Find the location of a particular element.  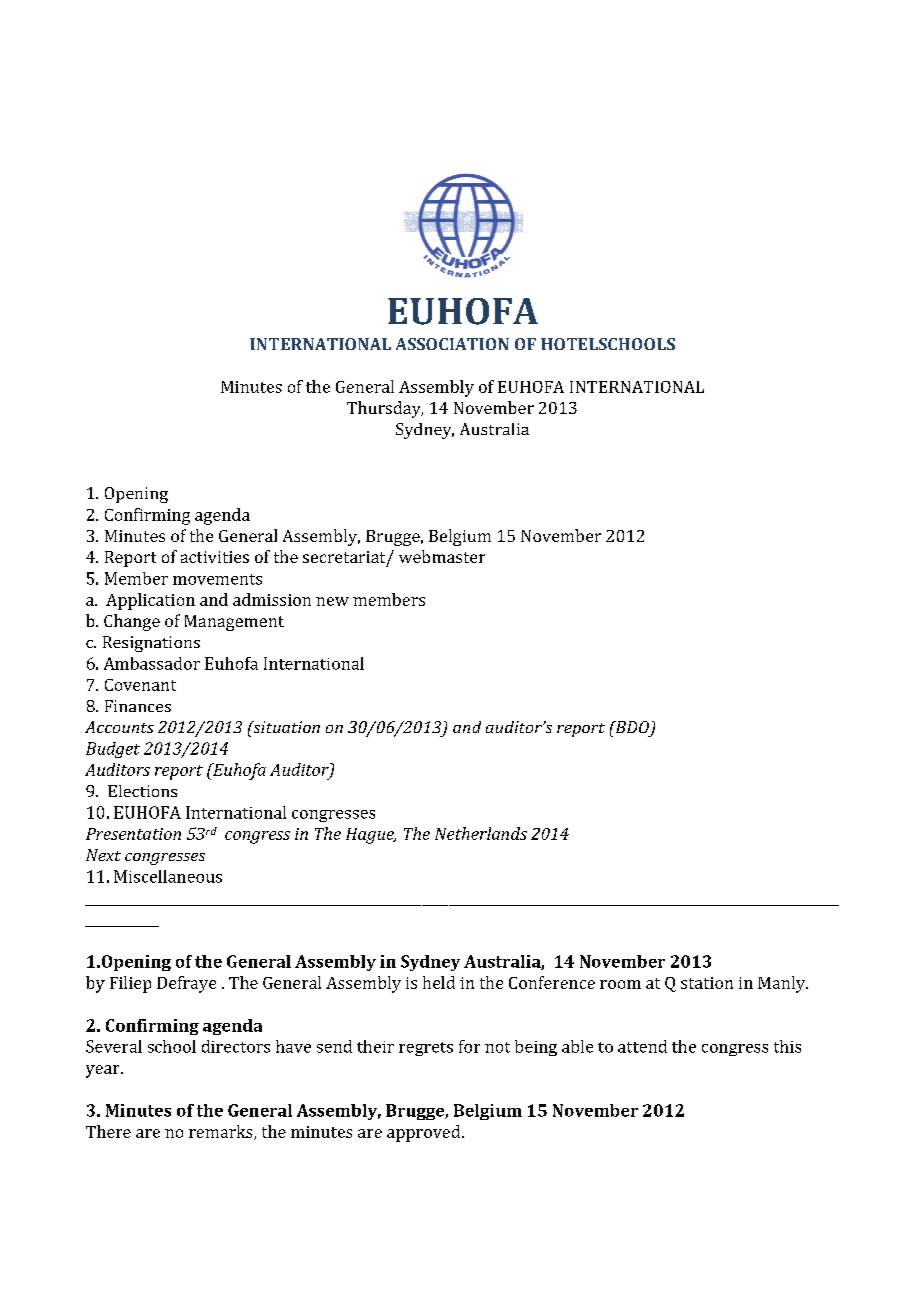

remarks is located at coordinates (222, 1132).
